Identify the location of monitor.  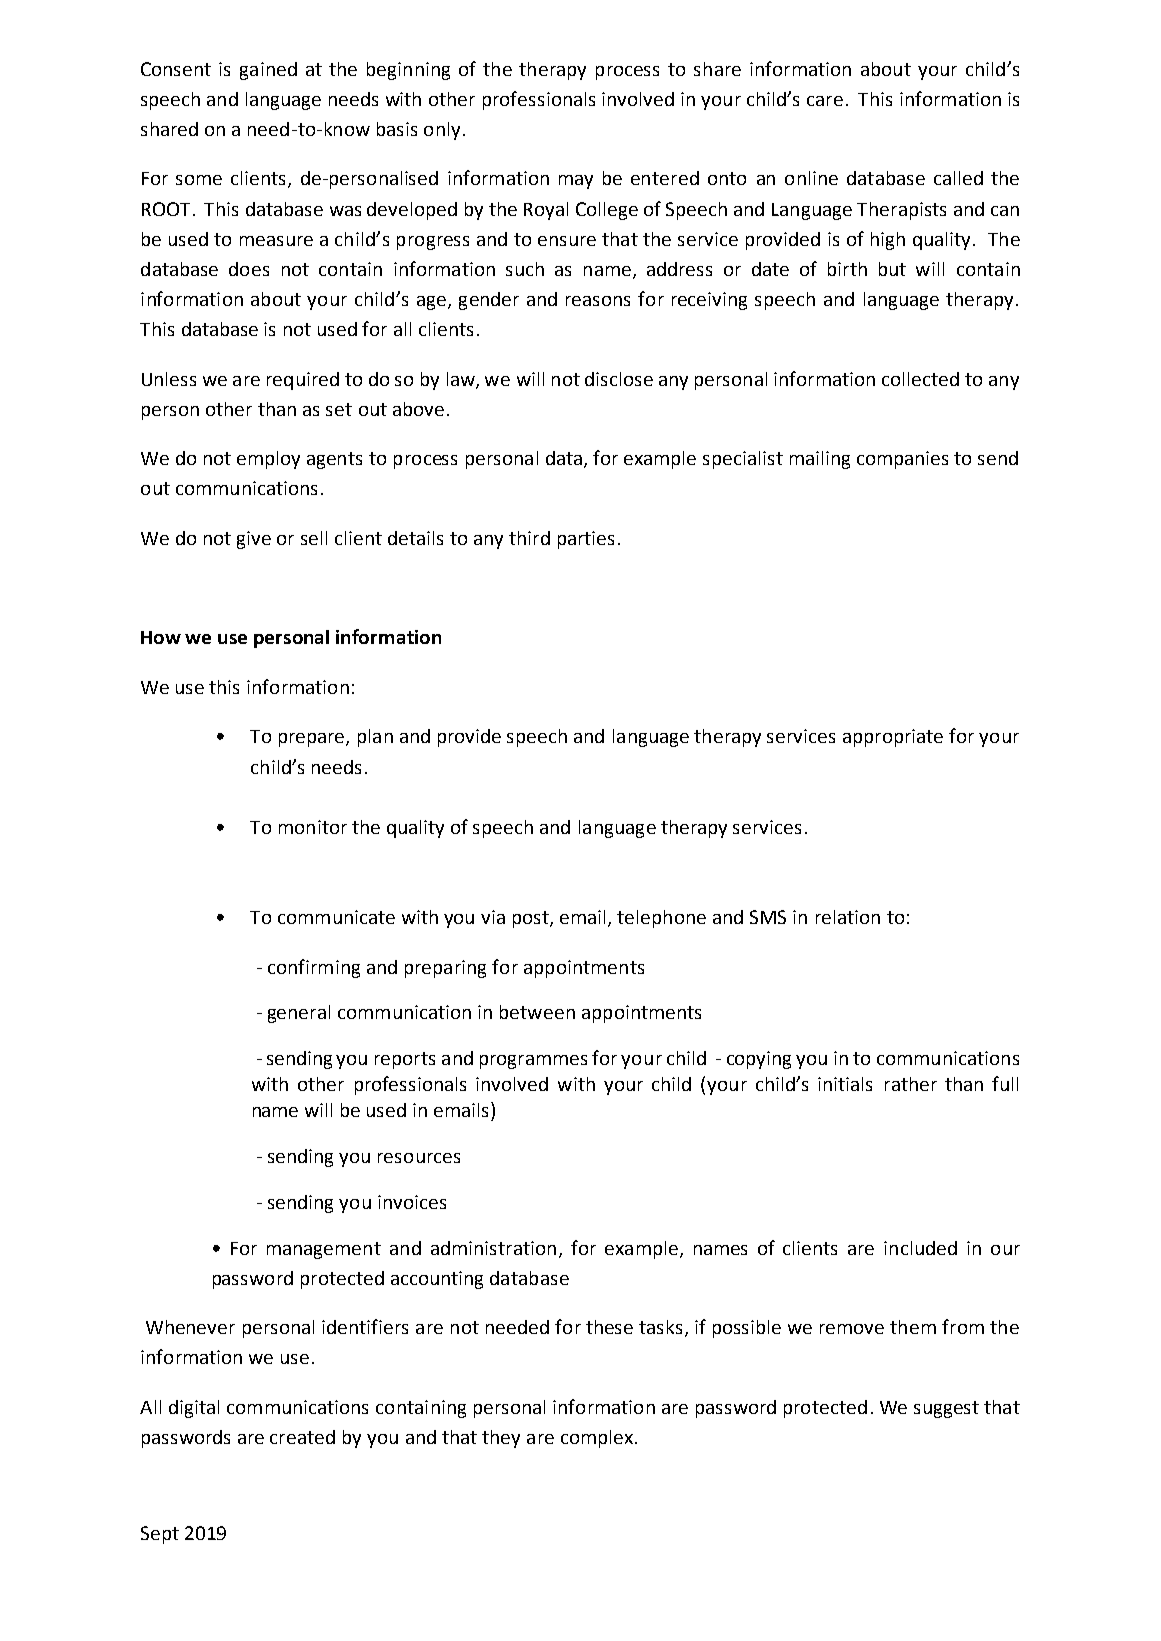
(313, 827).
